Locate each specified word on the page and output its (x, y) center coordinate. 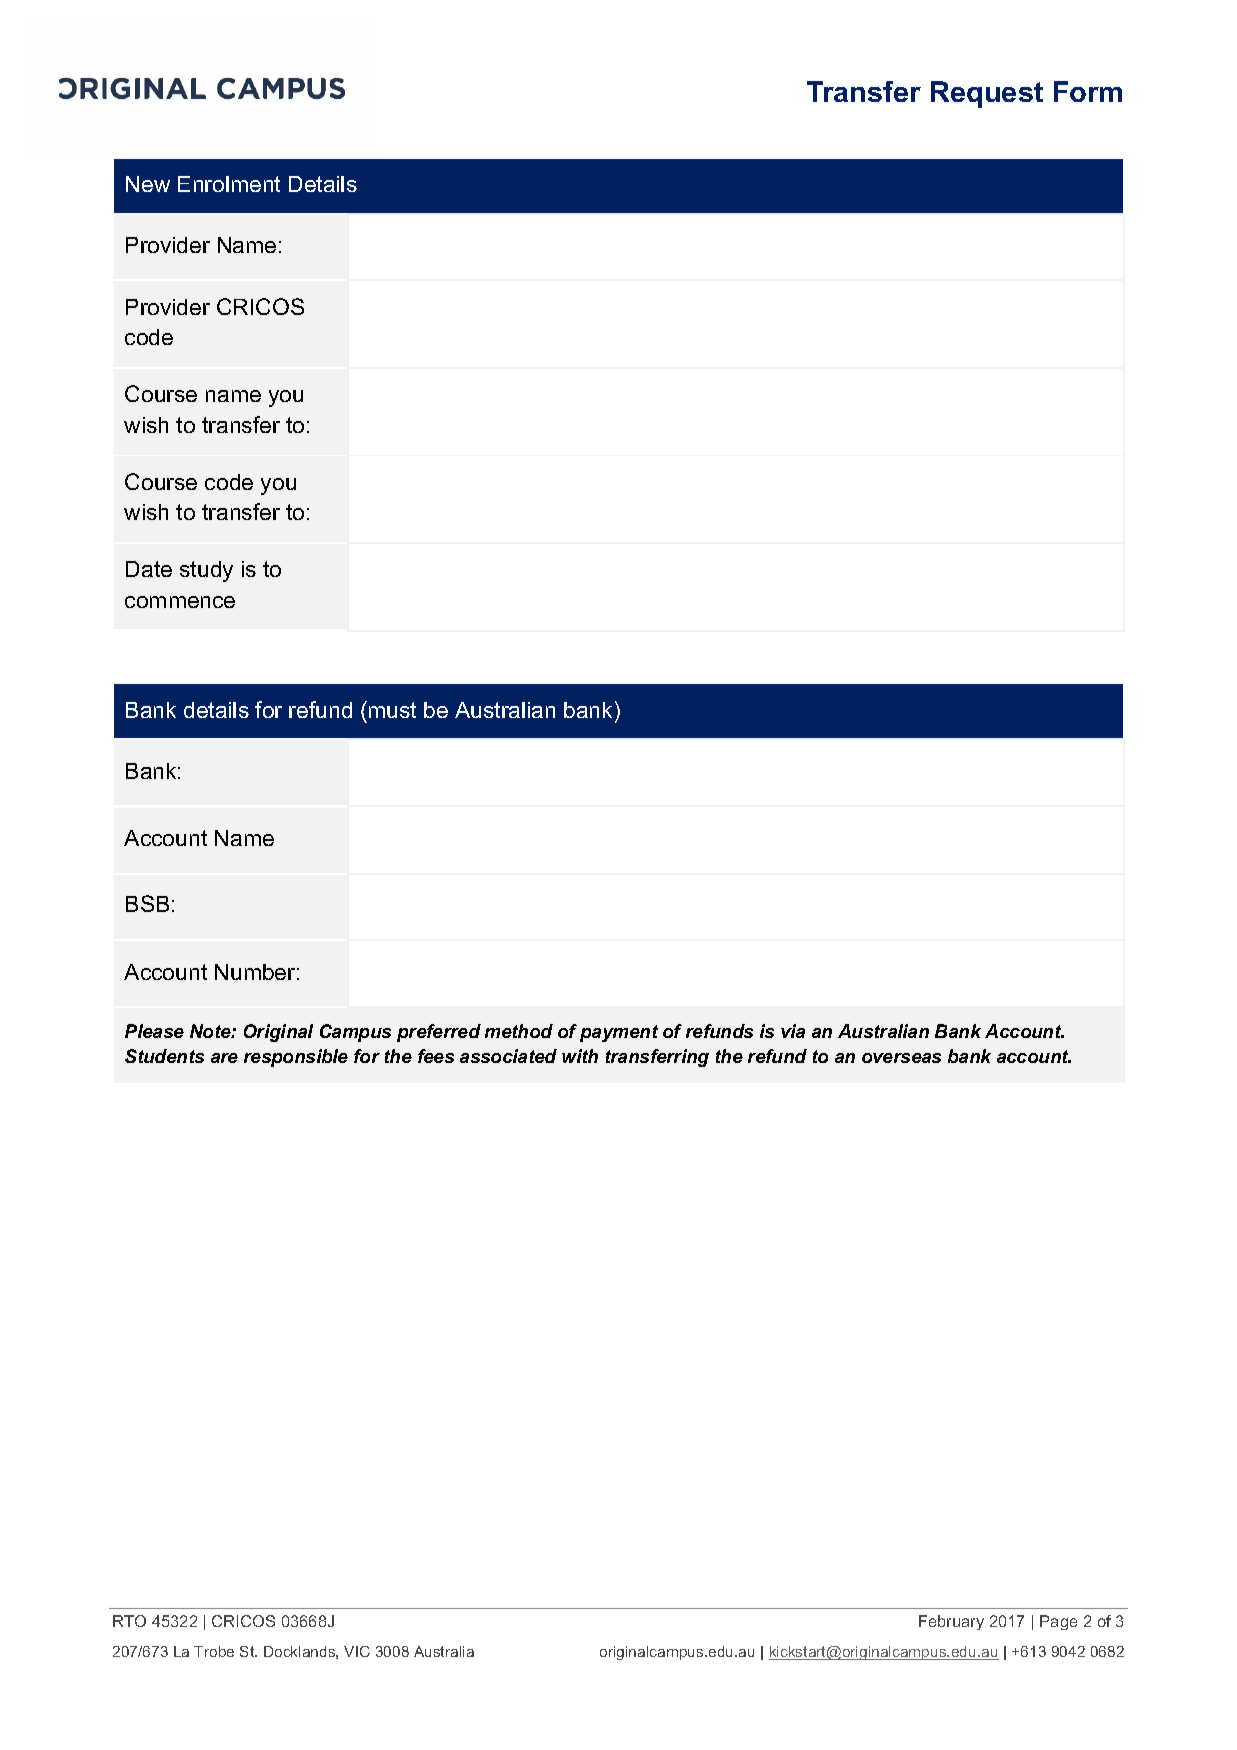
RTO (129, 1621)
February (951, 1622)
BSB (147, 903)
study (206, 571)
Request (987, 94)
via (793, 1031)
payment (619, 1033)
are (224, 1058)
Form (1088, 91)
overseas (901, 1058)
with (580, 1056)
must (392, 710)
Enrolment (229, 184)
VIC (357, 1651)
